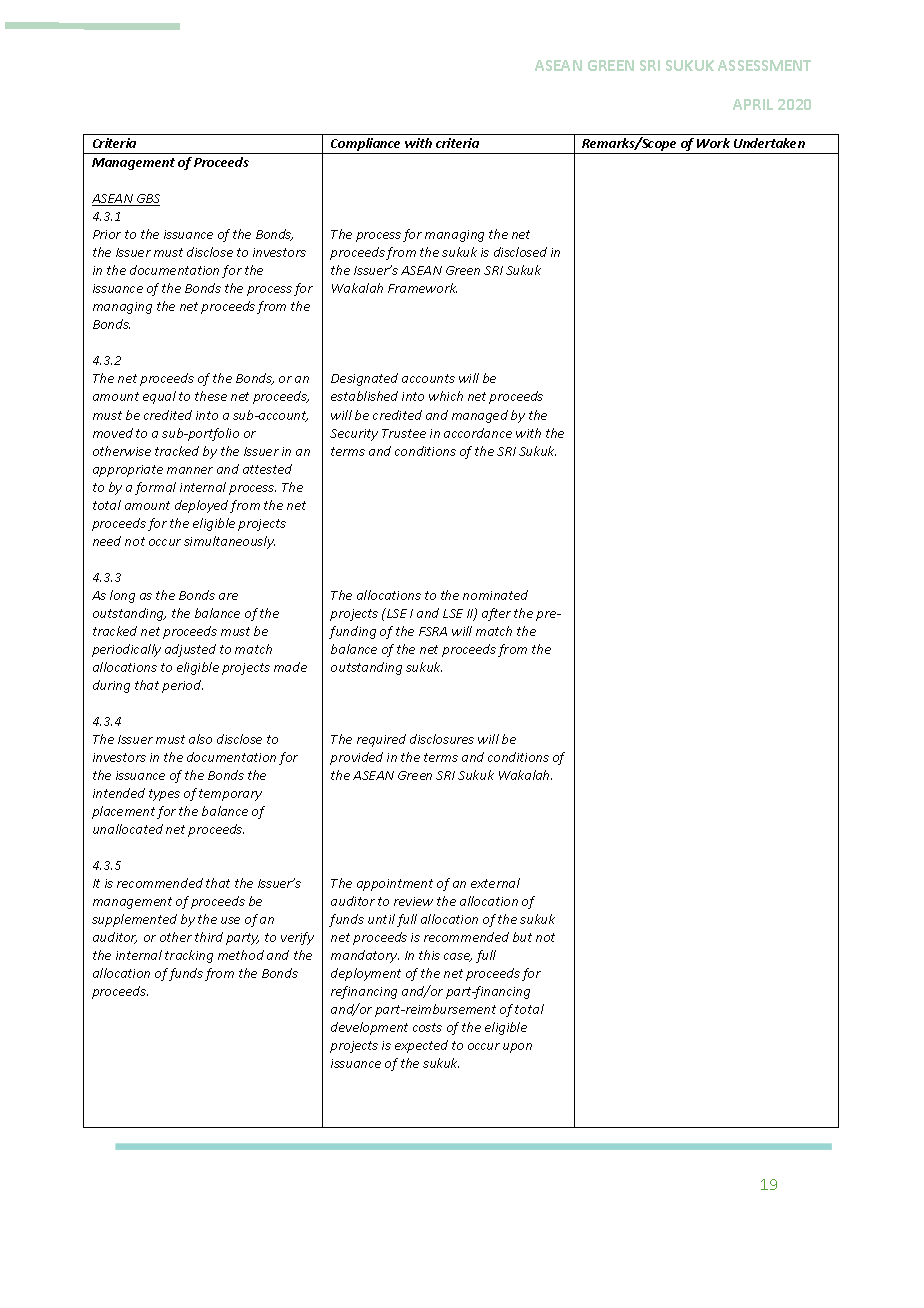  I want to click on upon, so click(517, 1048).
